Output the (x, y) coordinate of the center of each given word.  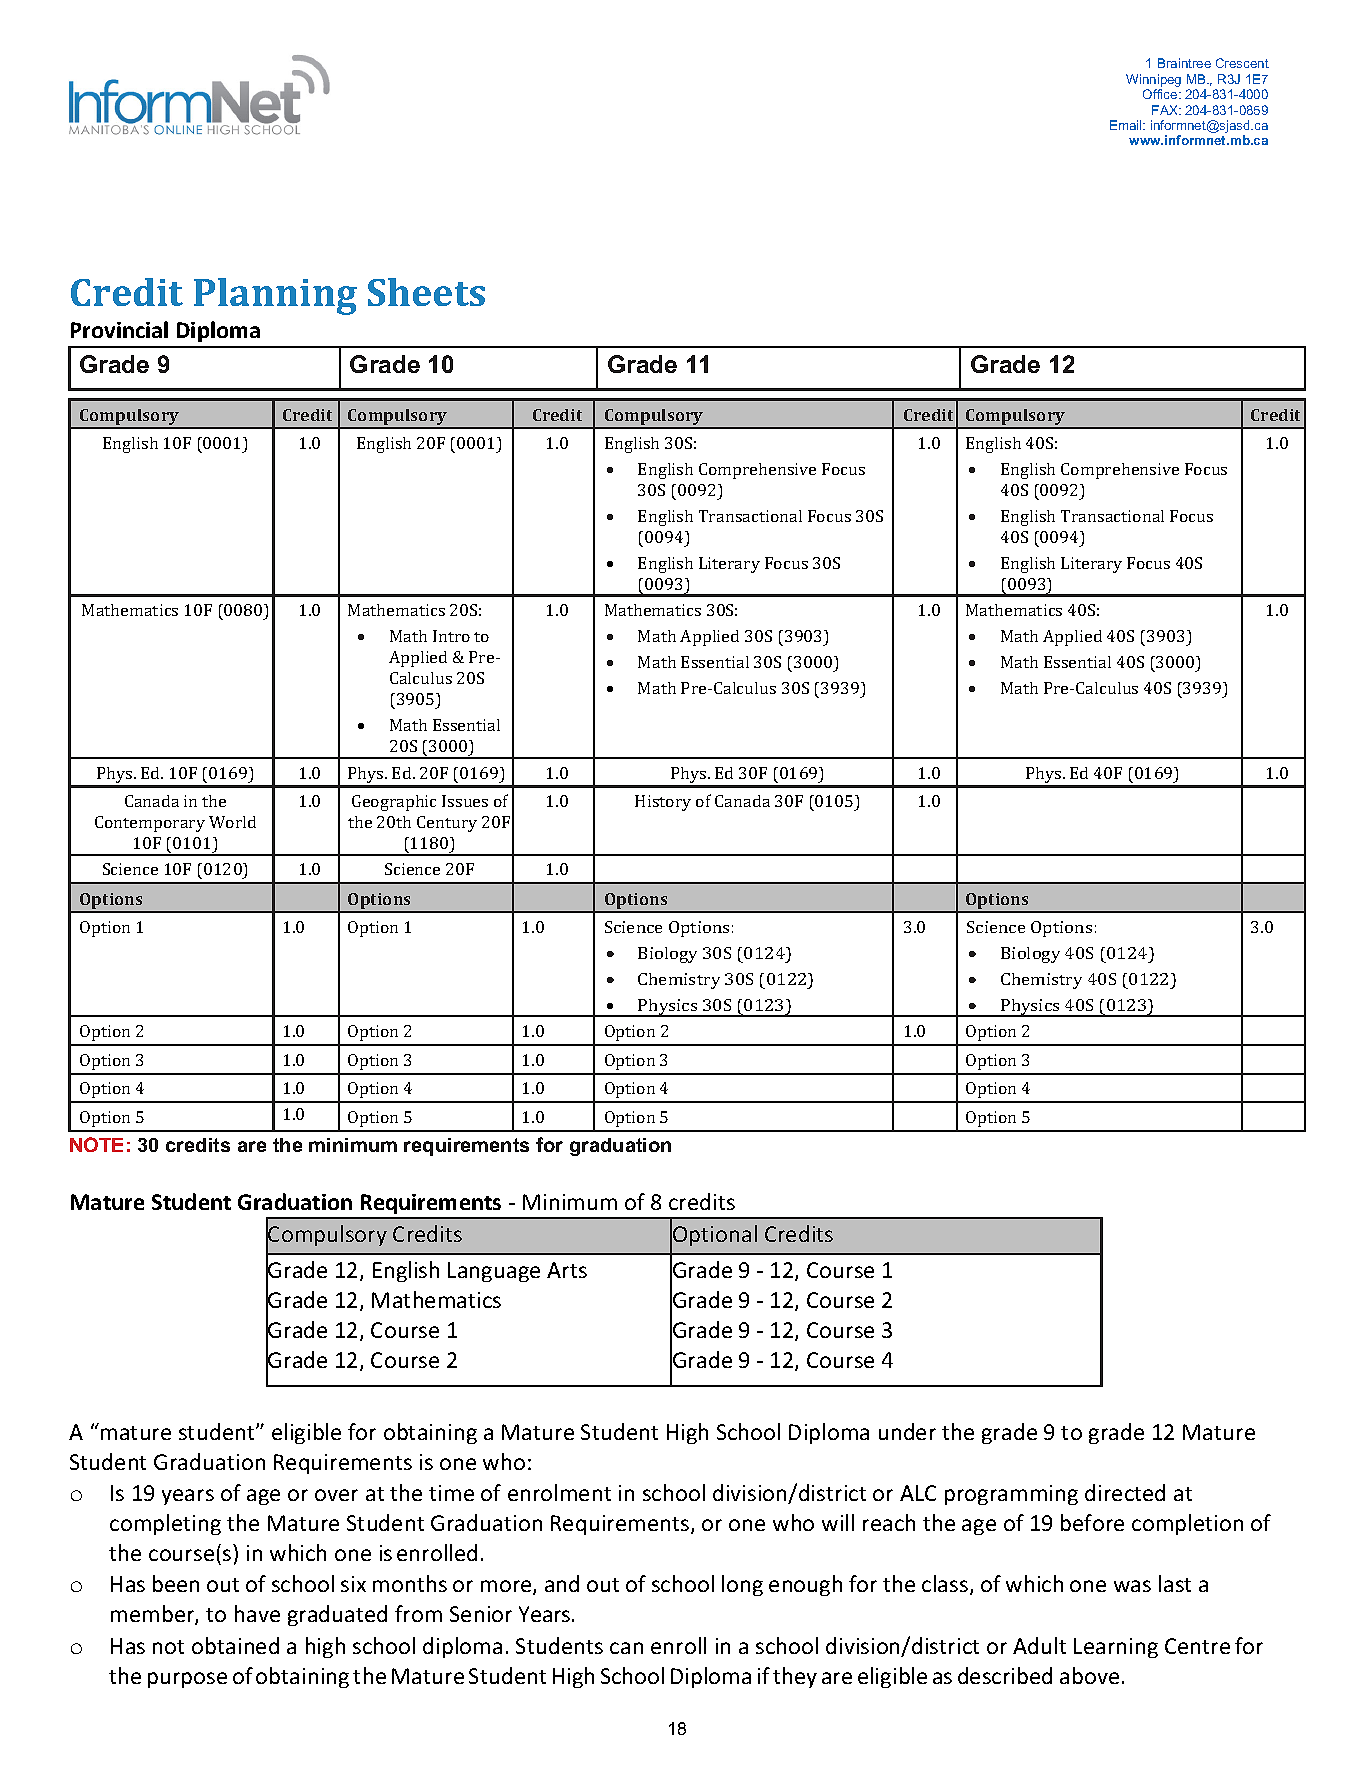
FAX (1166, 110)
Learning (1116, 1648)
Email (1127, 125)
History (663, 803)
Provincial (119, 329)
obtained (235, 1645)
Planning (275, 296)
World (232, 822)
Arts (567, 1270)
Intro (451, 636)
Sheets (426, 292)
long (742, 1585)
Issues (465, 801)
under (907, 1431)
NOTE (96, 1144)
